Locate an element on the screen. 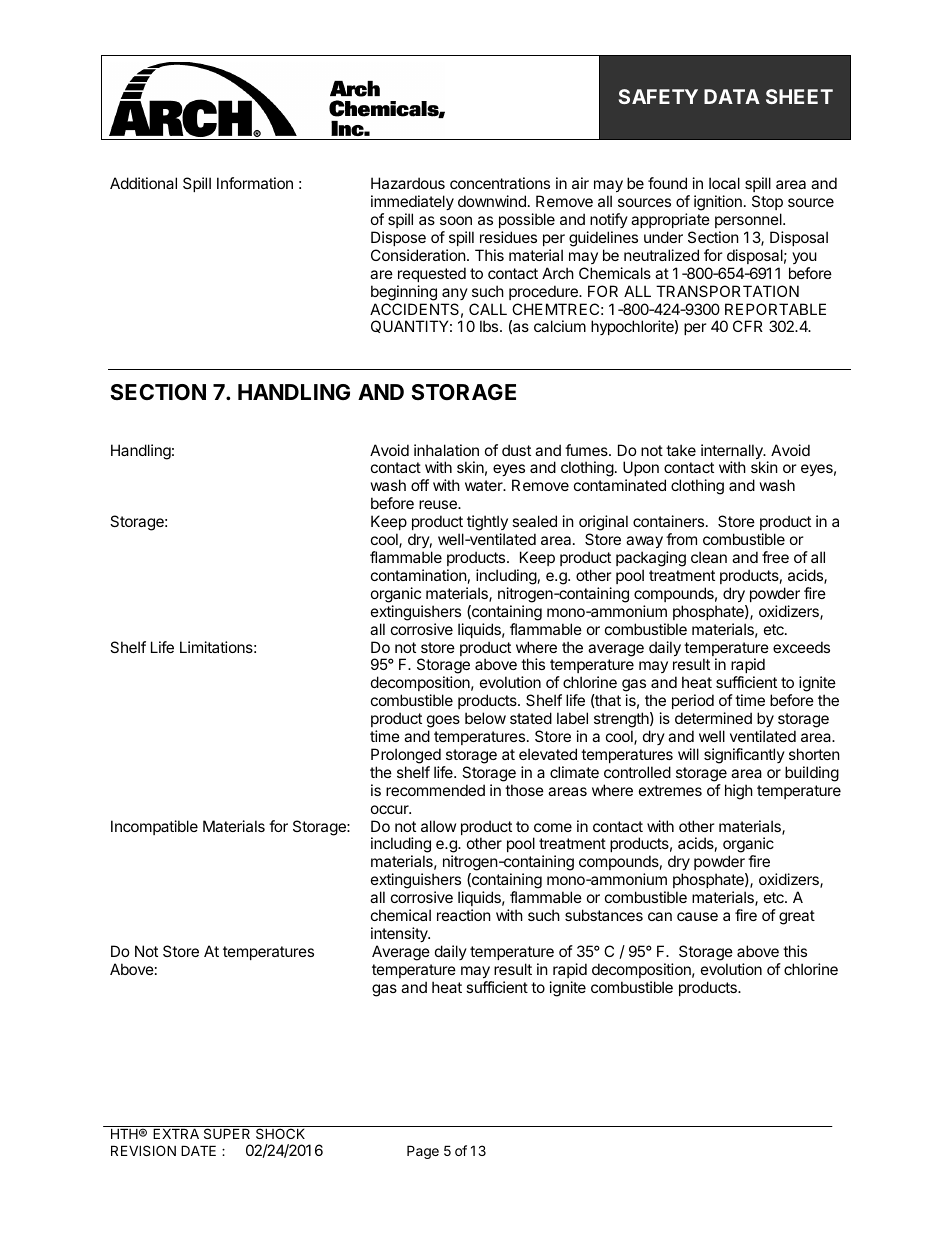 This screenshot has height=1233, width=952. Incompatible is located at coordinates (154, 827).
